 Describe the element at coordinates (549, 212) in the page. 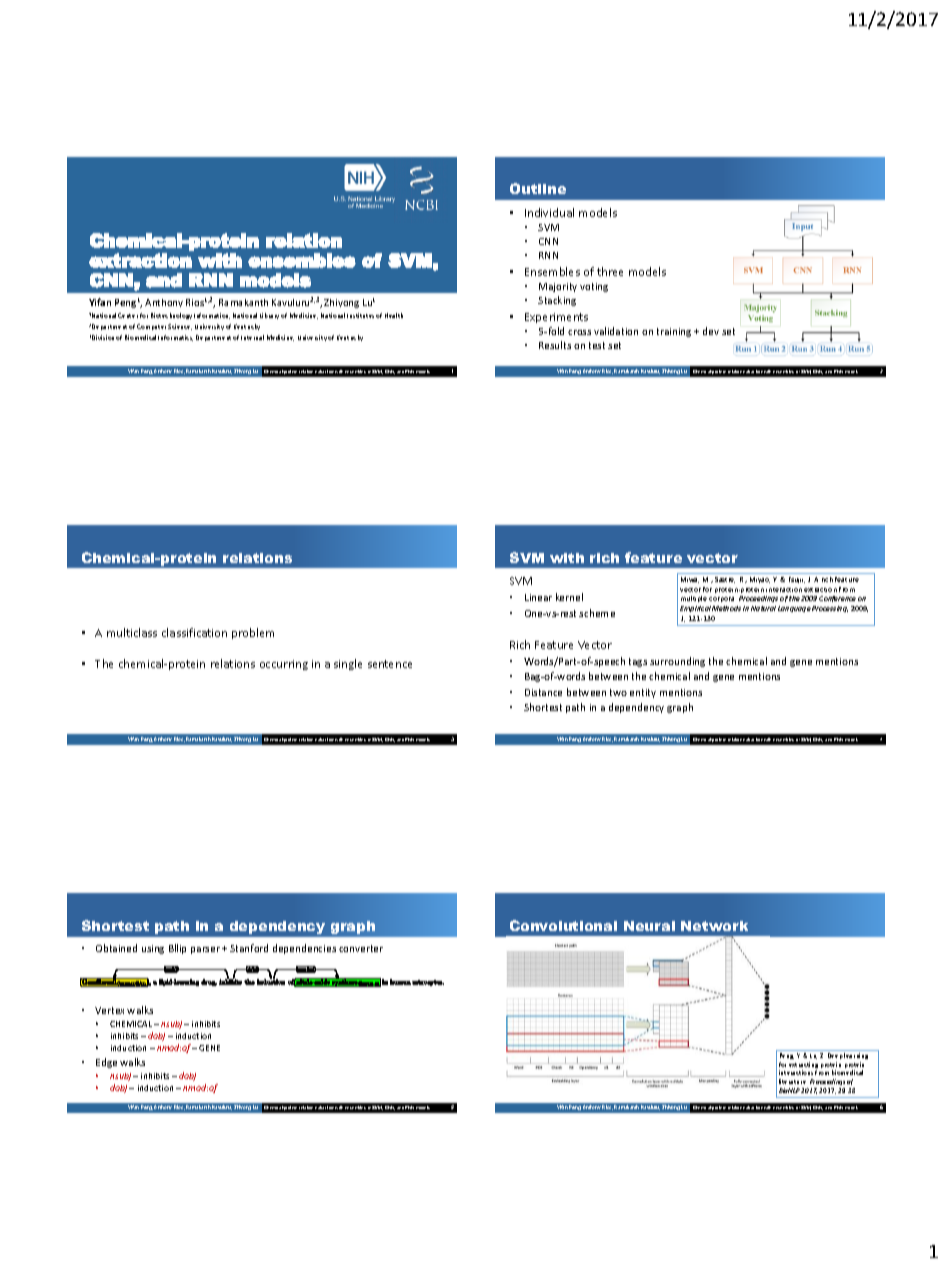

I see `Individual` at that location.
